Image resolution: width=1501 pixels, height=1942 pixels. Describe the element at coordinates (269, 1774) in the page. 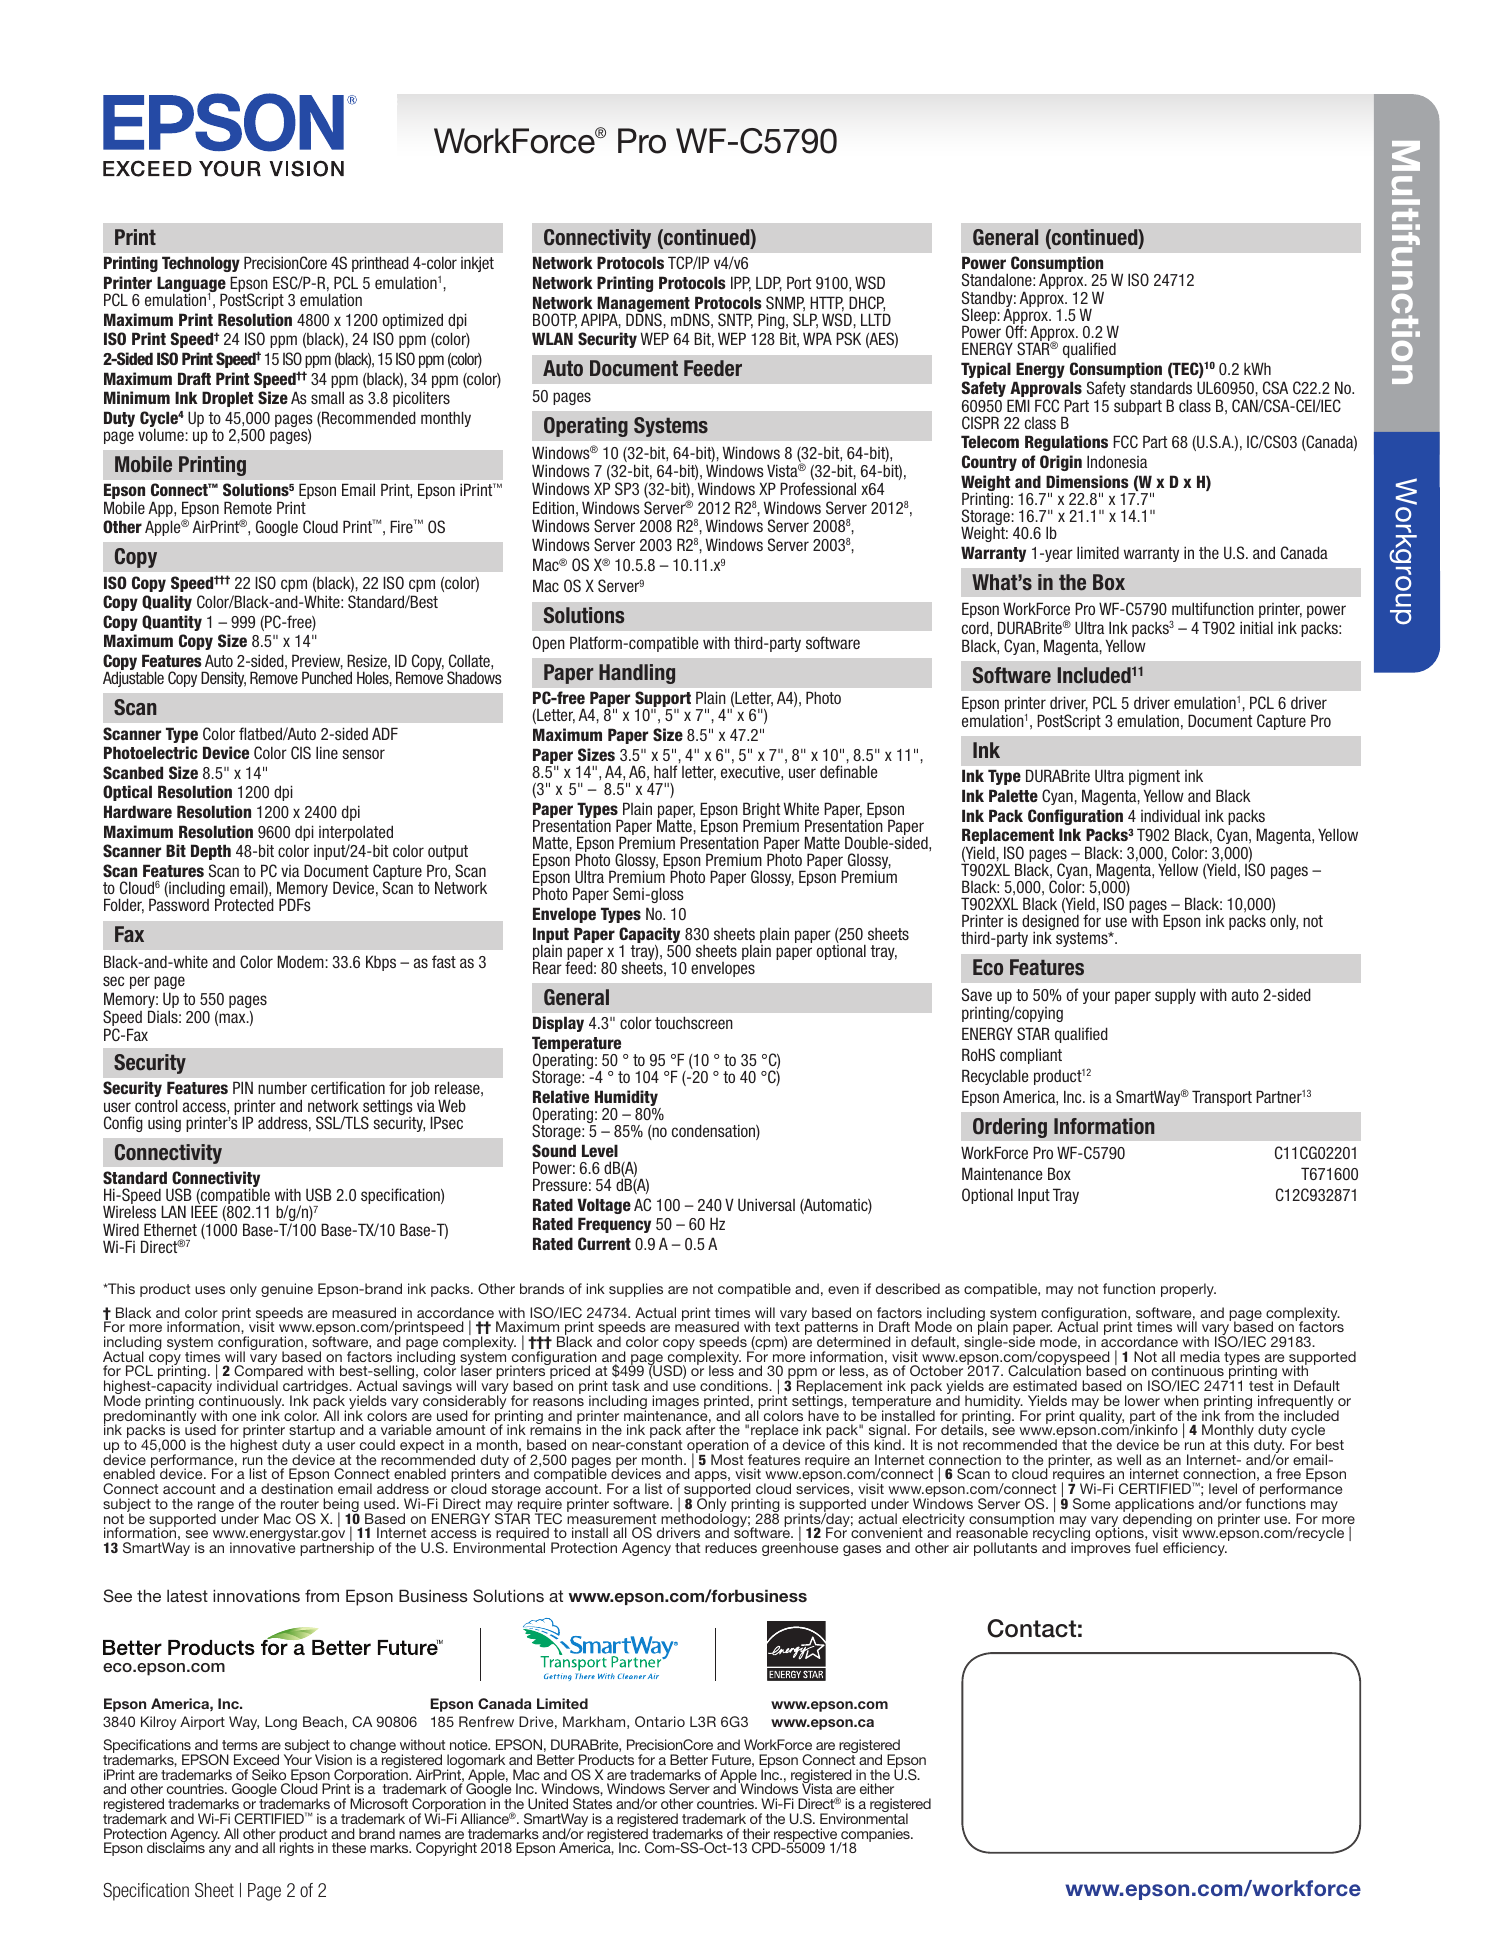

I see `Seiko` at that location.
